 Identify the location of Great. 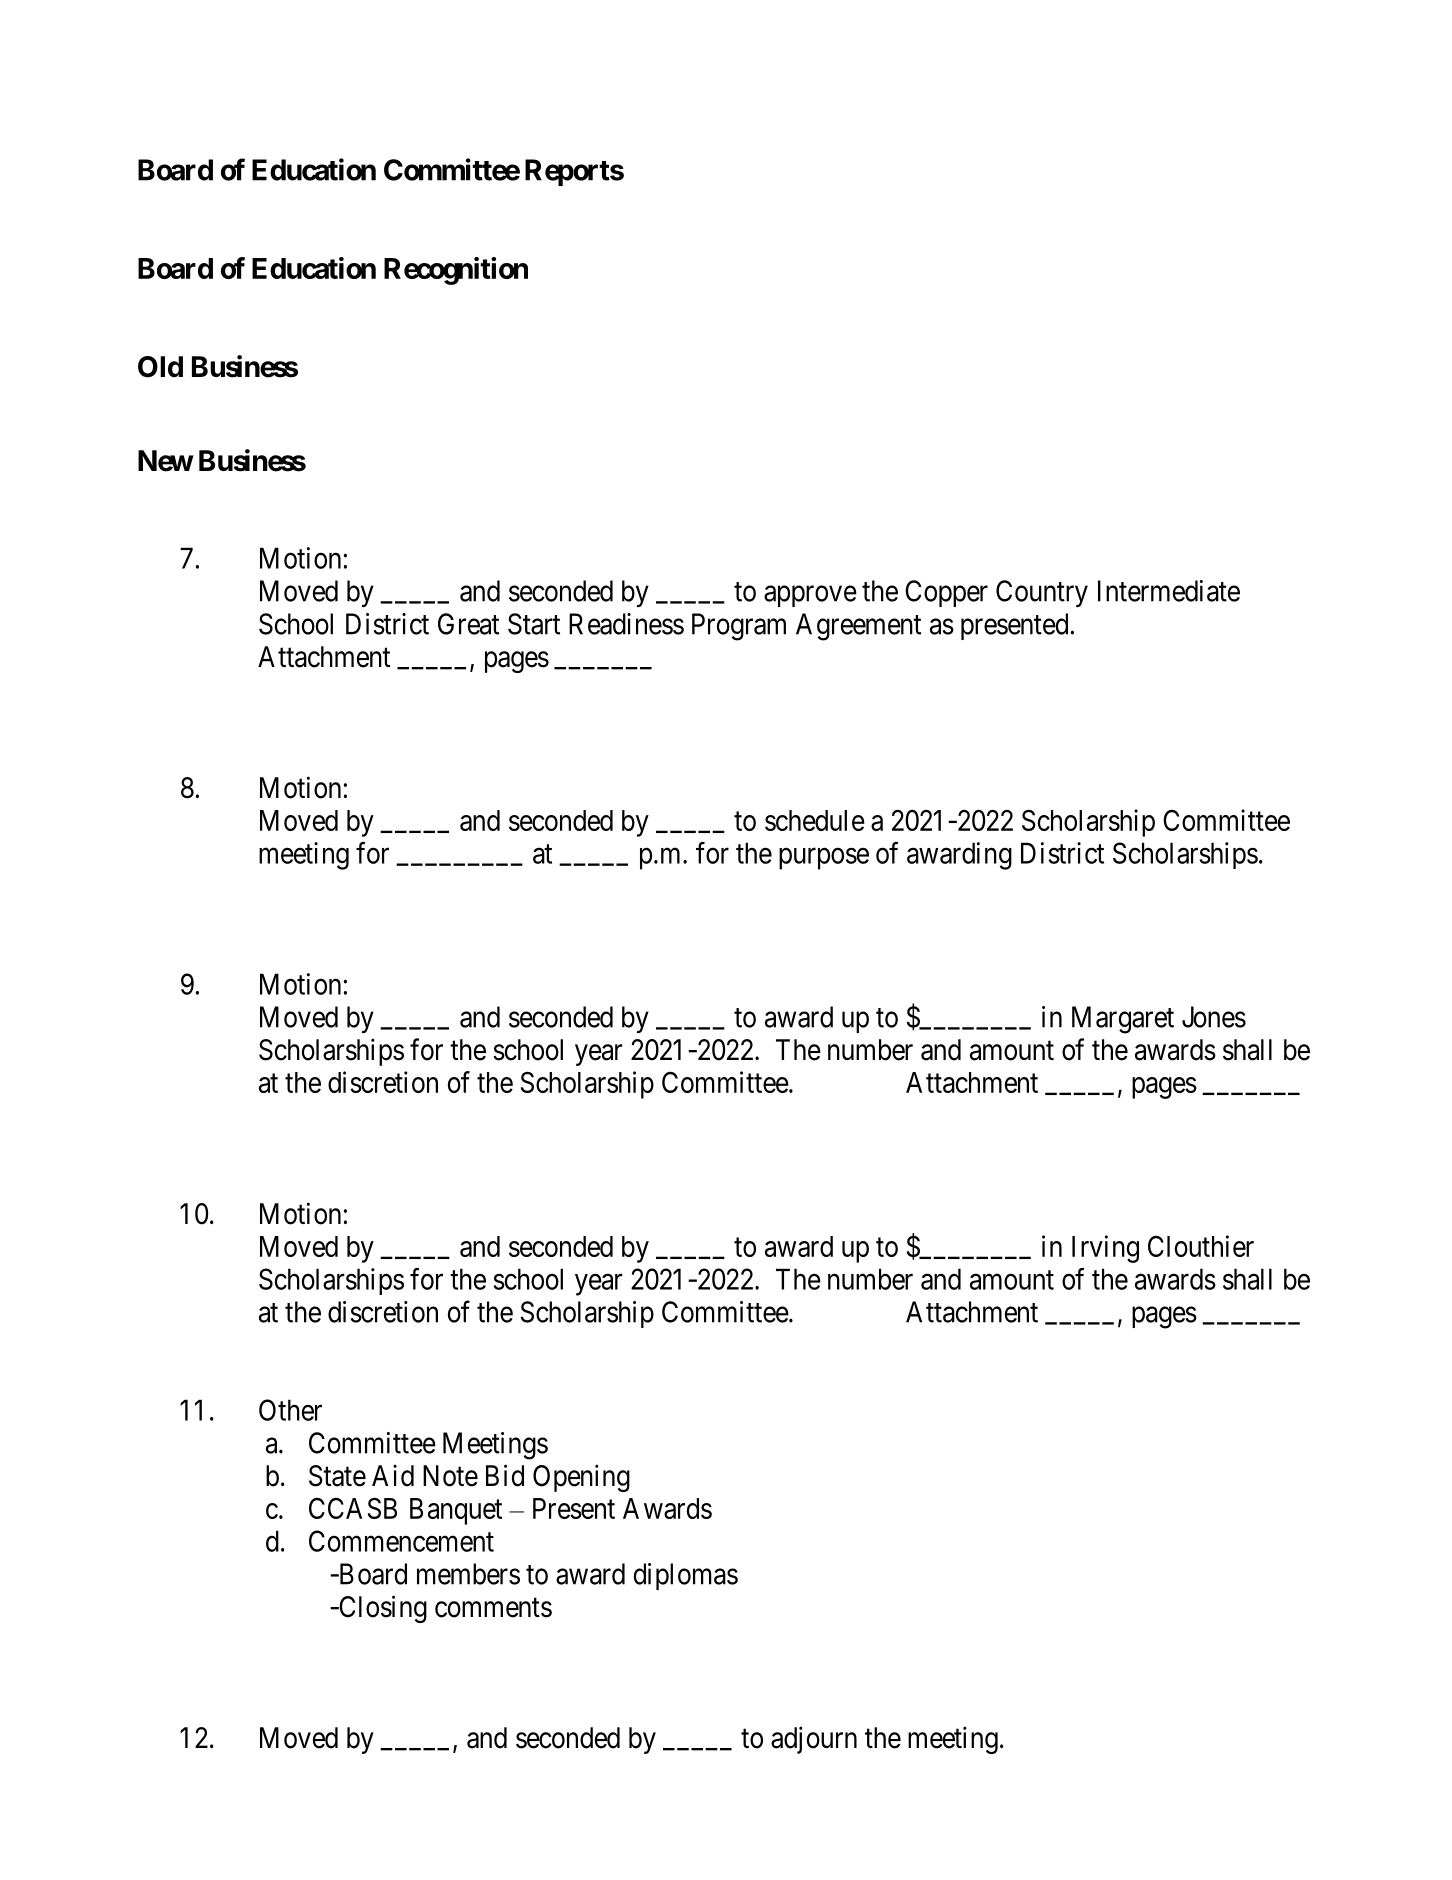
(468, 624).
